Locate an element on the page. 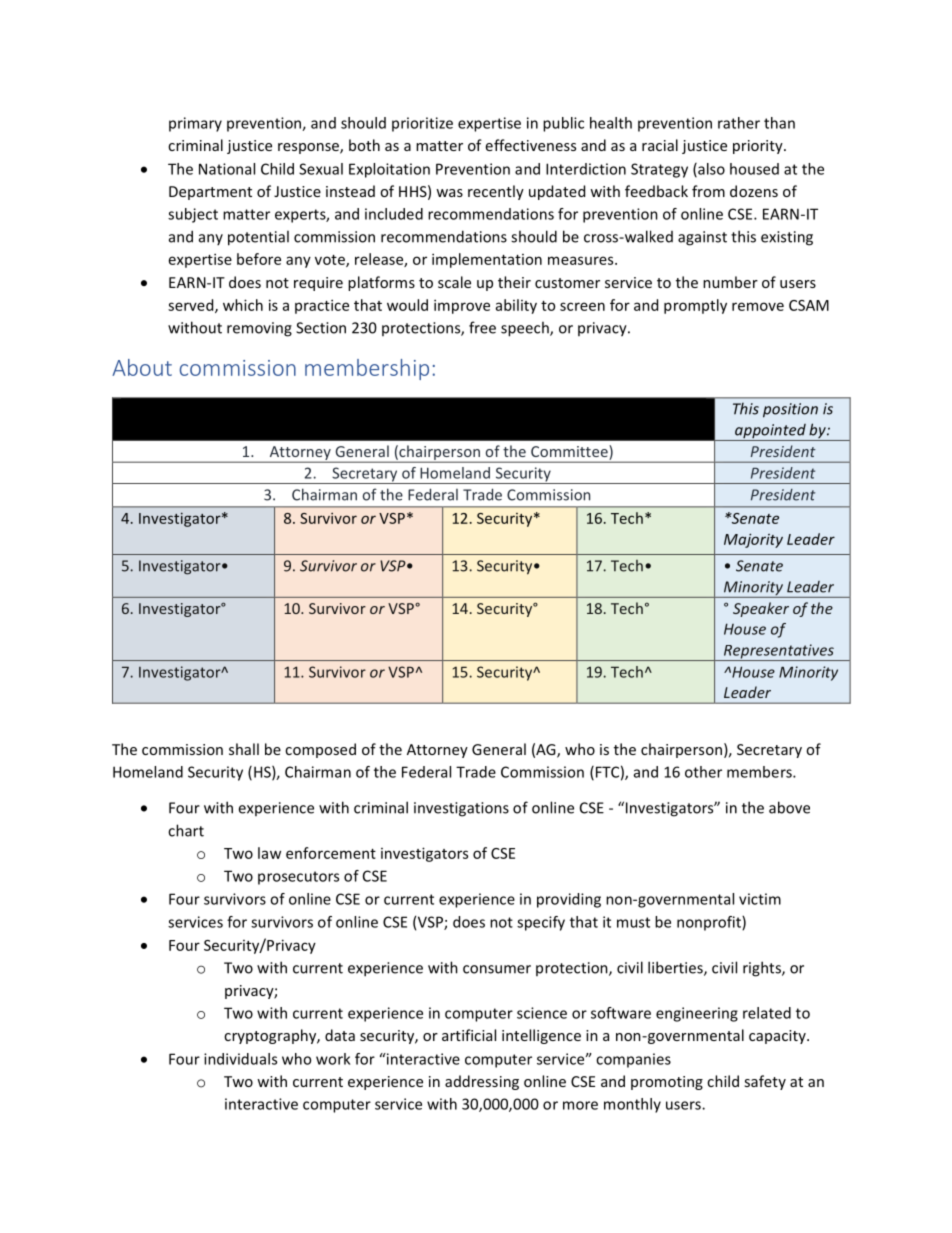 Image resolution: width=952 pixels, height=1233 pixels. Committee is located at coordinates (570, 452).
